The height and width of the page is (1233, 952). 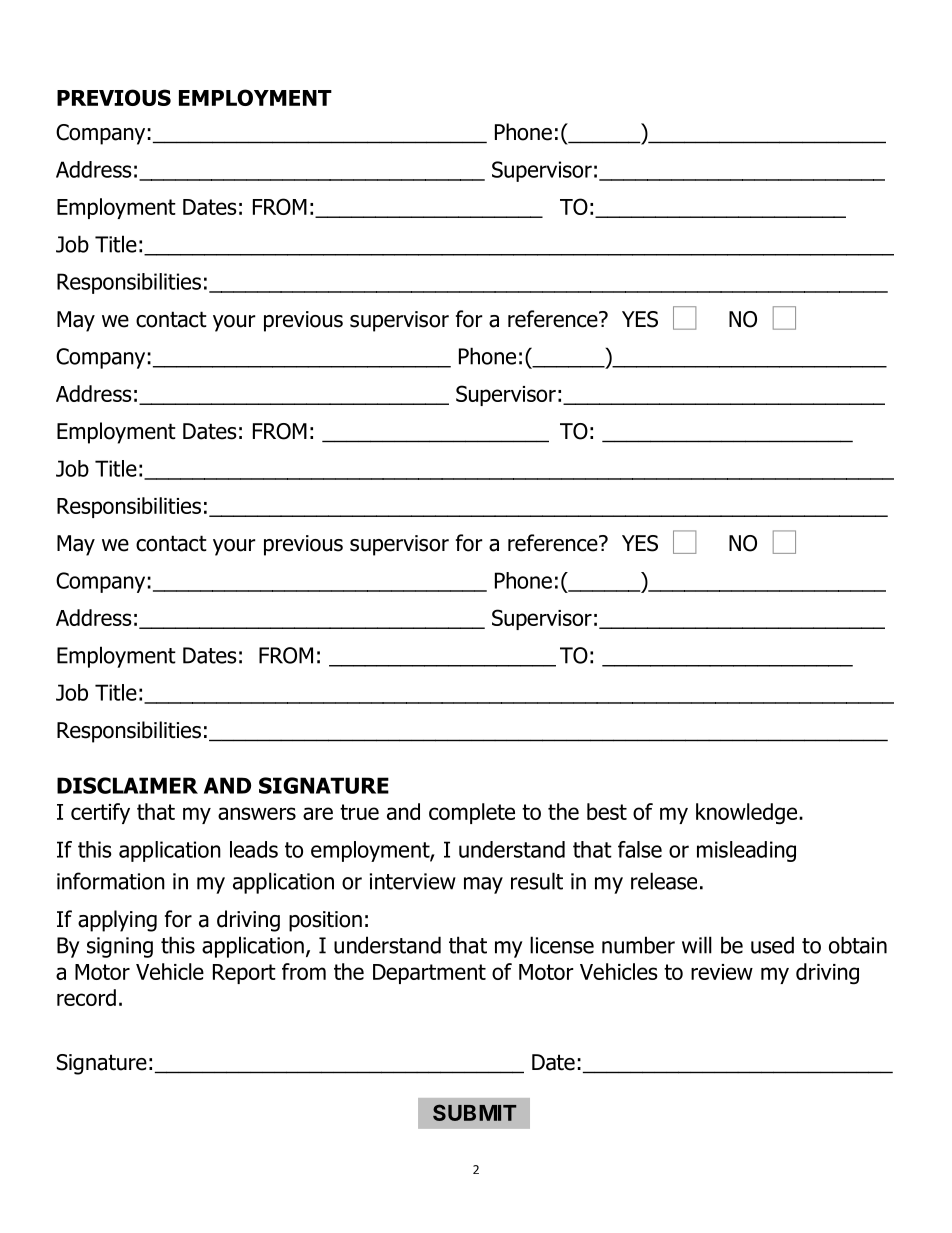 What do you see at coordinates (111, 881) in the page?
I see `information` at bounding box center [111, 881].
